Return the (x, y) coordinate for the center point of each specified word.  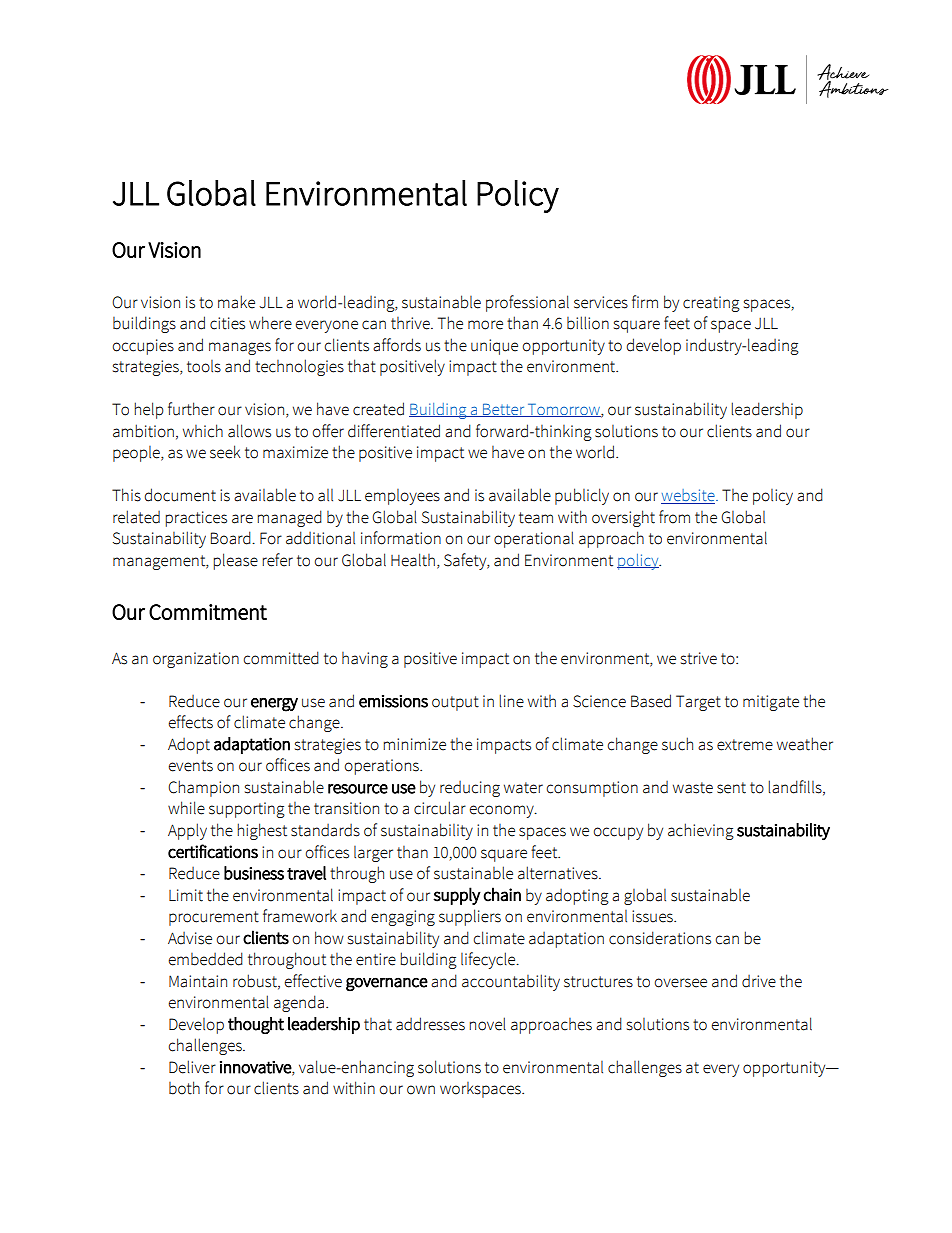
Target (698, 703)
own (421, 1090)
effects (191, 722)
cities (227, 323)
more (485, 325)
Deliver (192, 1067)
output (455, 703)
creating (711, 304)
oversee (681, 983)
